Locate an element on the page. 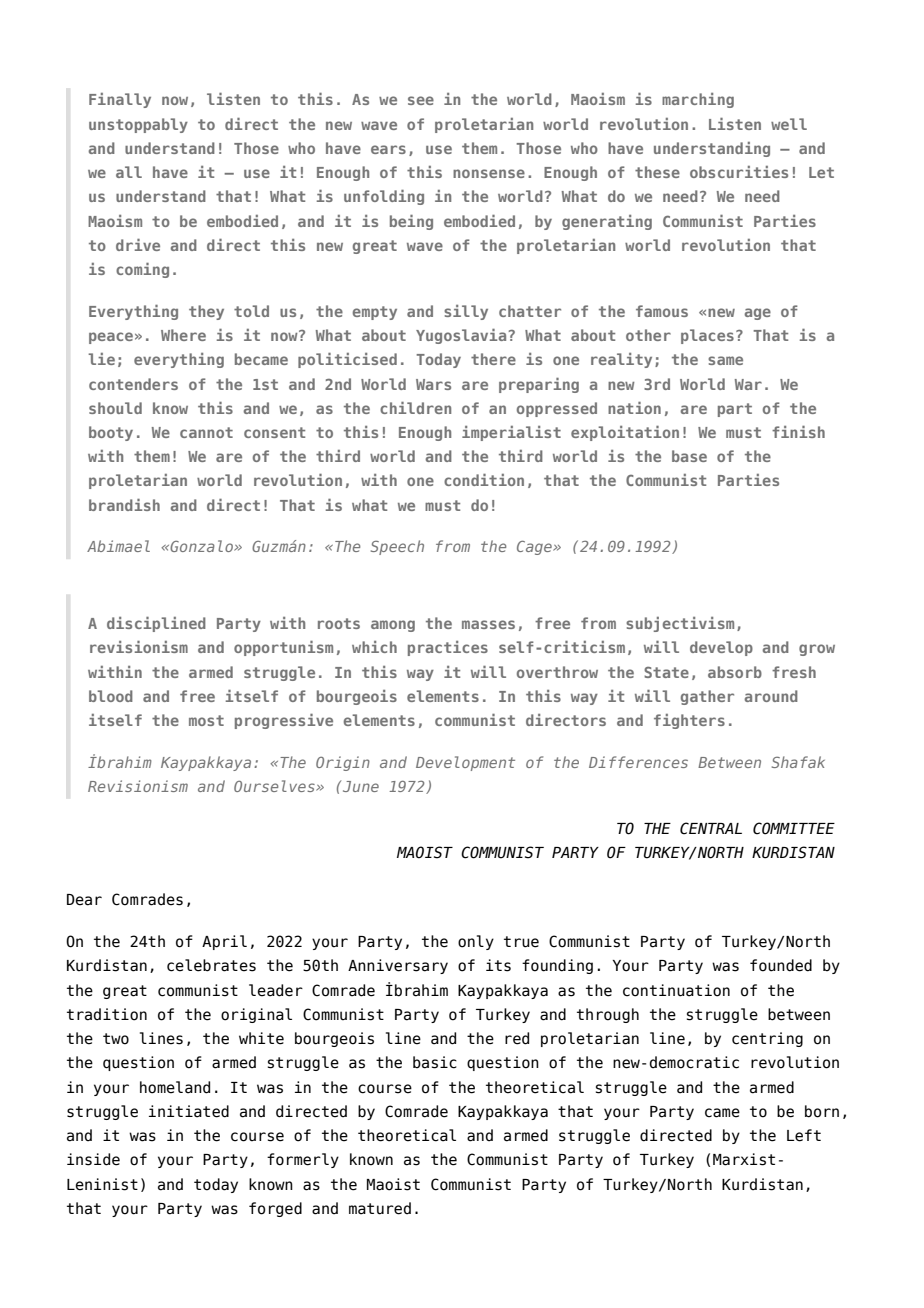 The height and width of the page is (1308, 924). marching is located at coordinates (698, 100).
